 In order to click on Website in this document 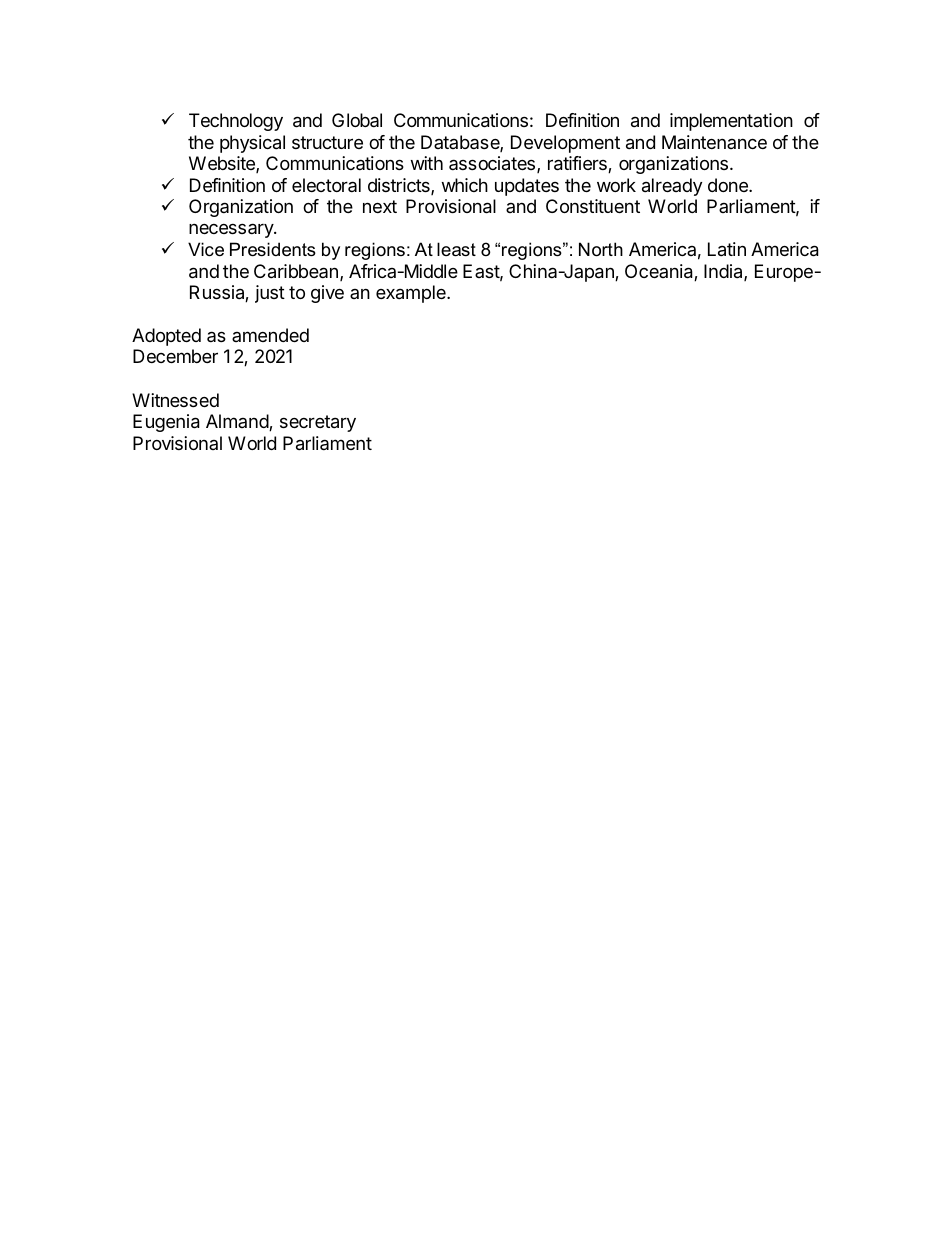, I will do `click(223, 164)`.
